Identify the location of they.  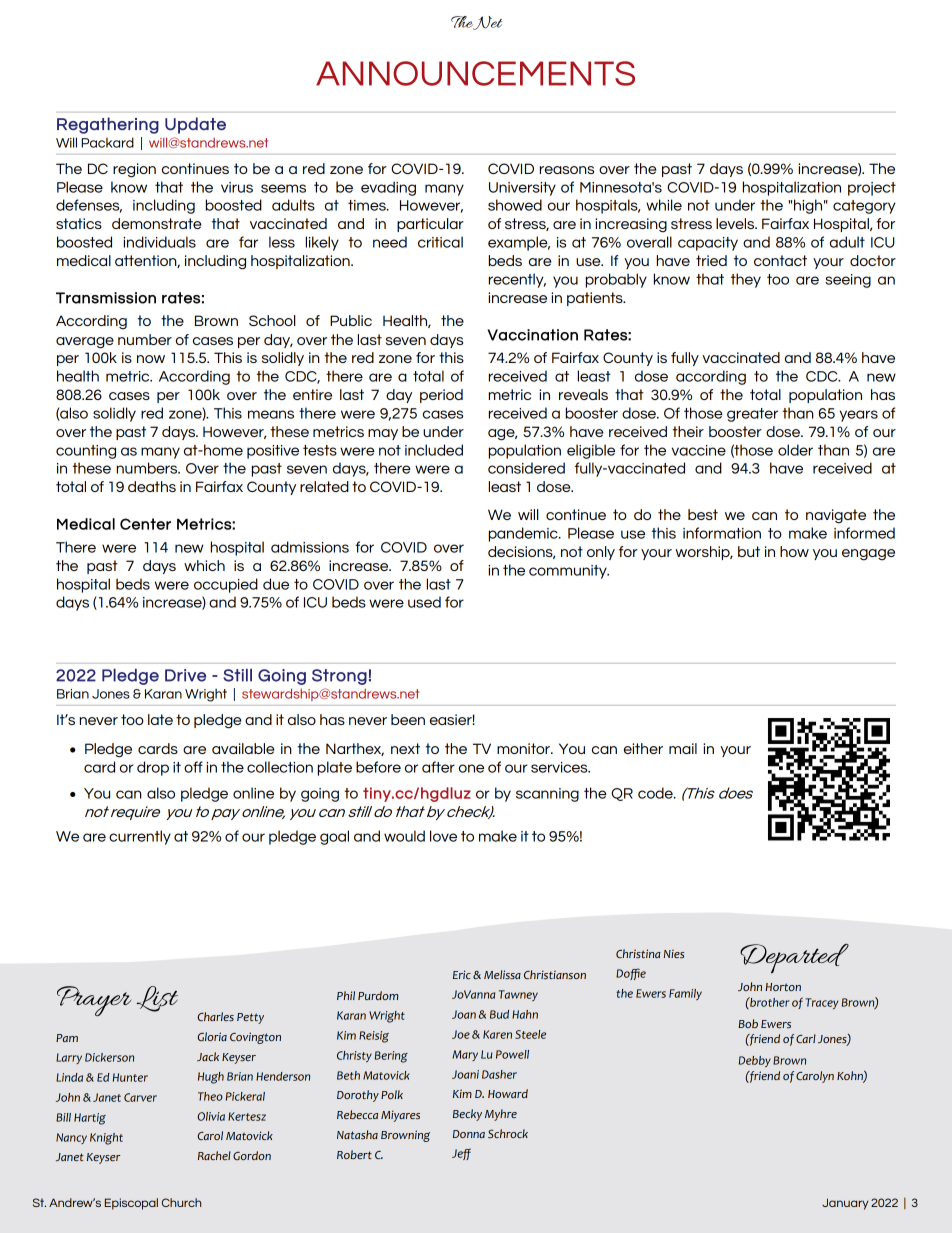
(746, 280).
